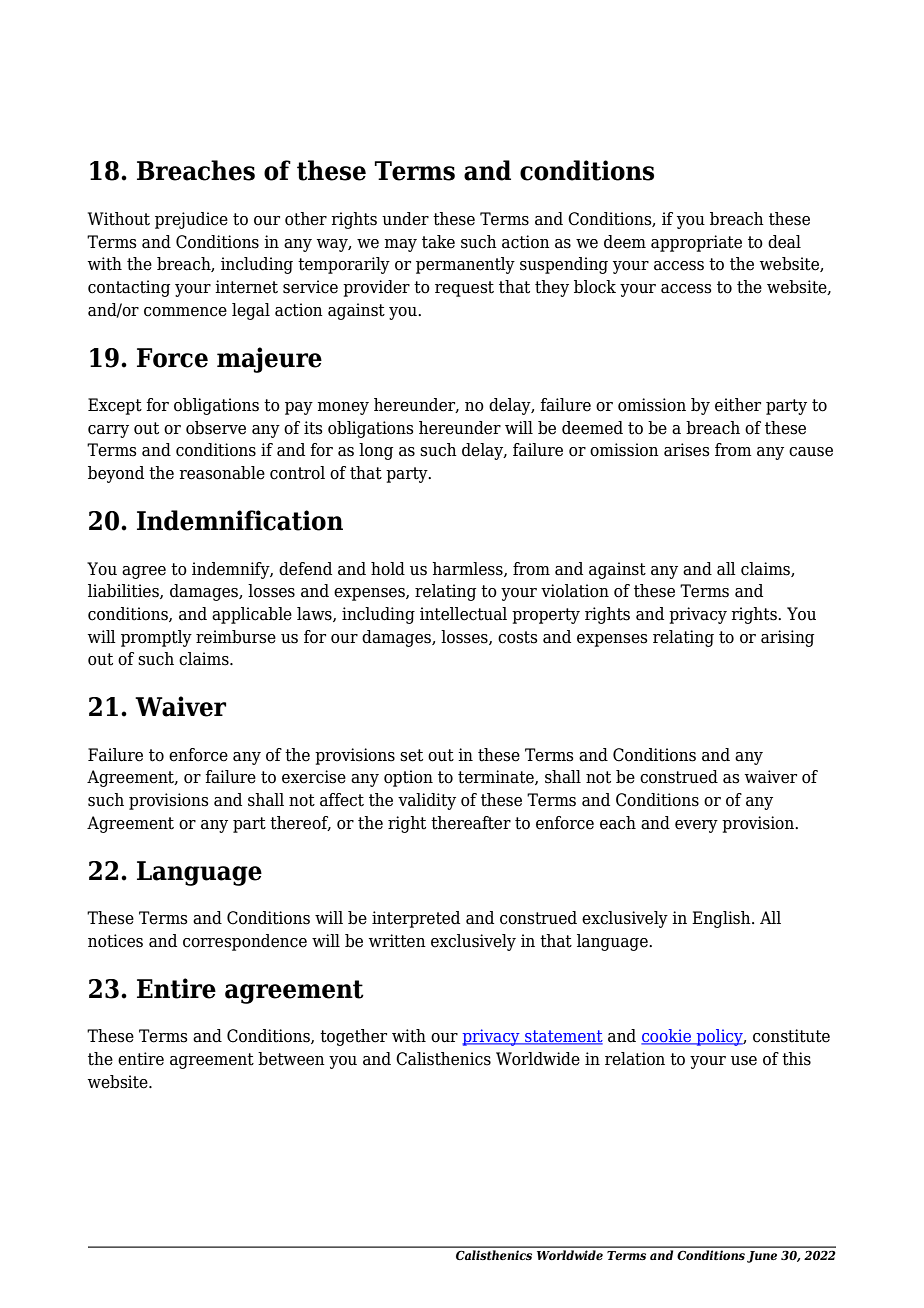 The width and height of the image is (924, 1308). Describe the element at coordinates (291, 1059) in the image. I see `between` at that location.
